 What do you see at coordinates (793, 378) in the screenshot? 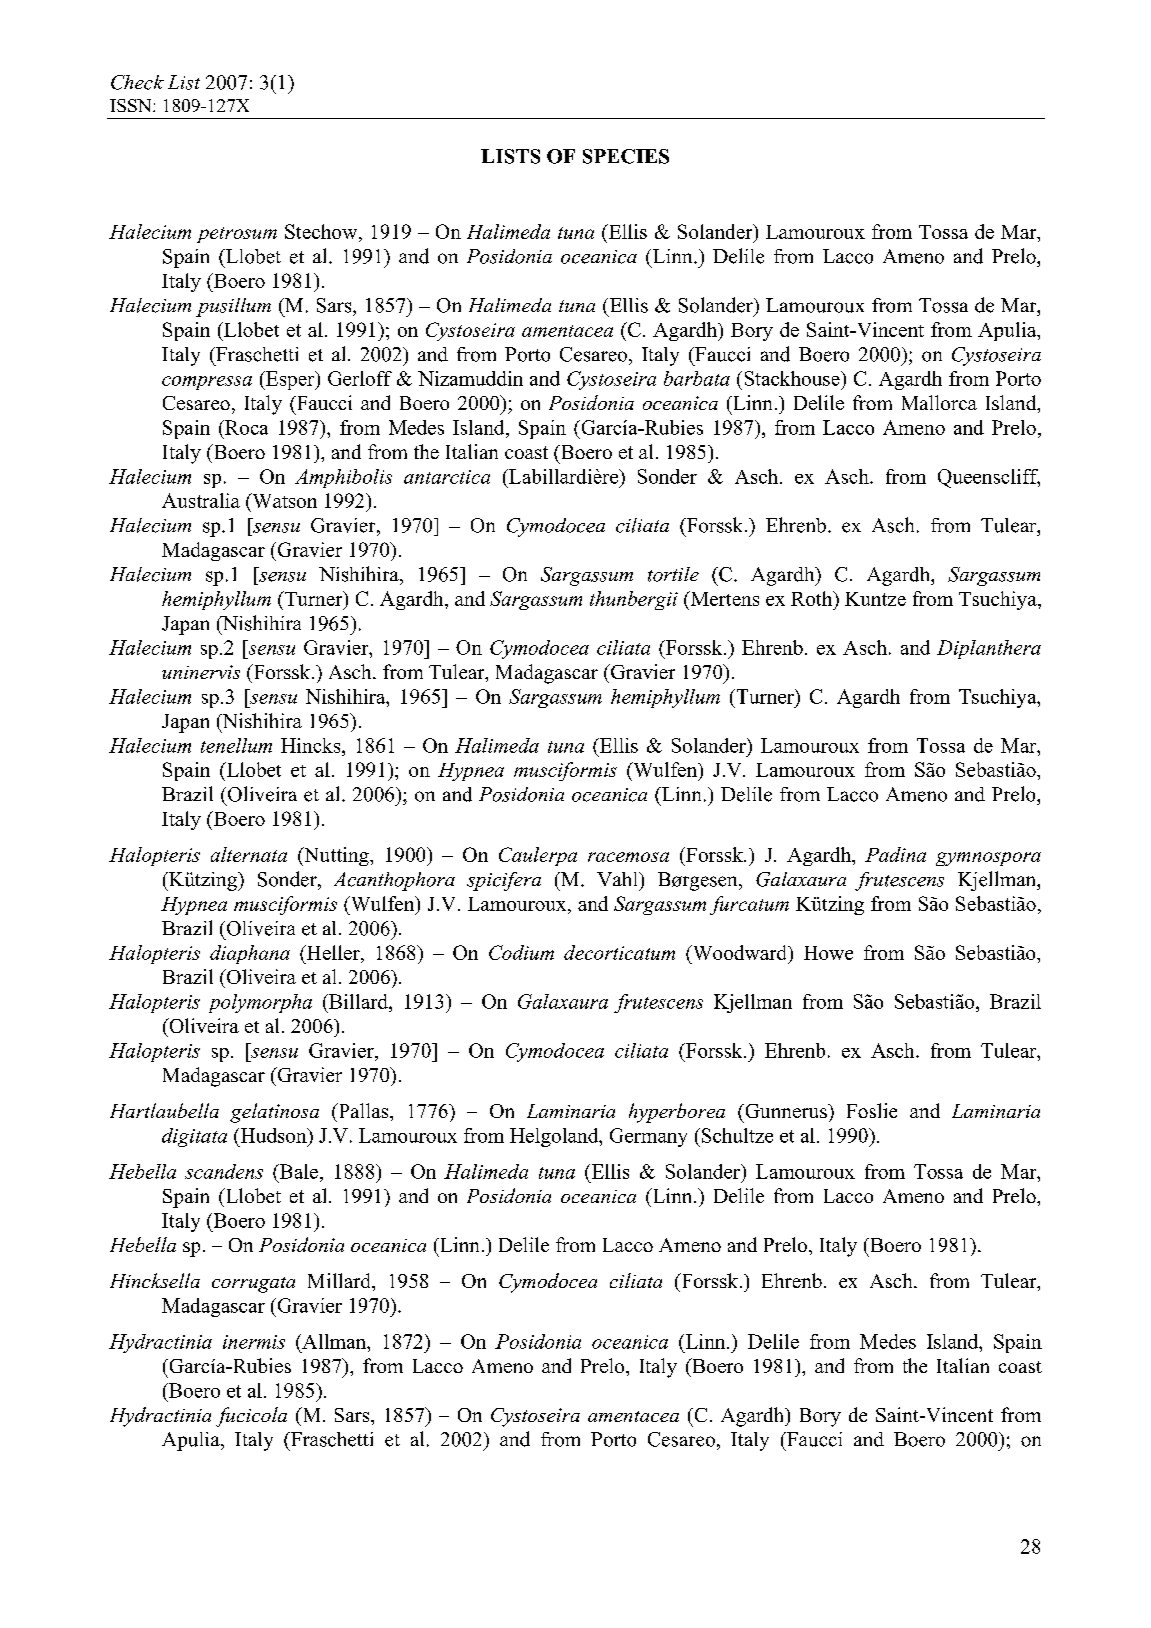
I see `Stackhouse` at bounding box center [793, 378].
